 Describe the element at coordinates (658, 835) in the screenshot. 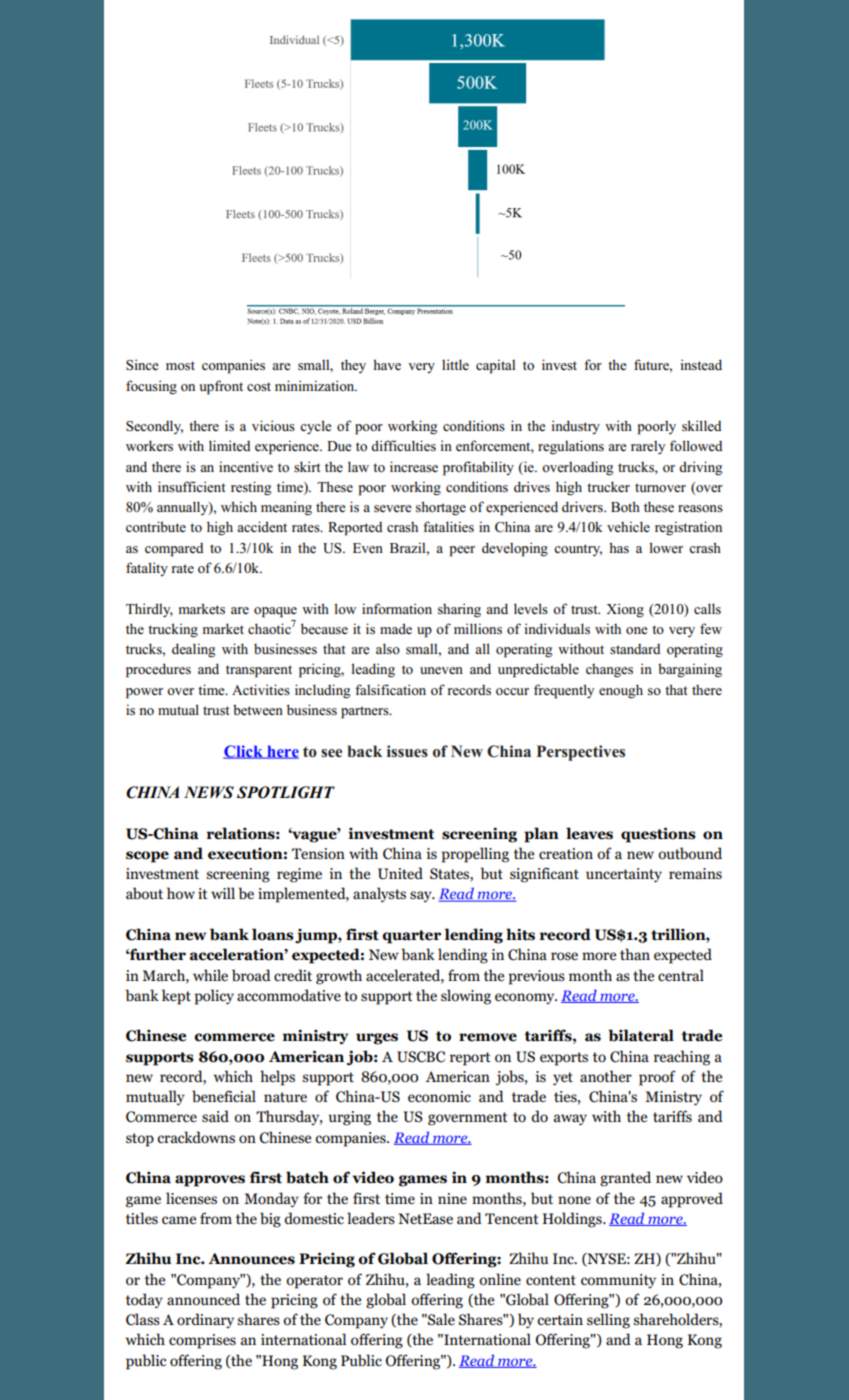

I see `questions` at that location.
